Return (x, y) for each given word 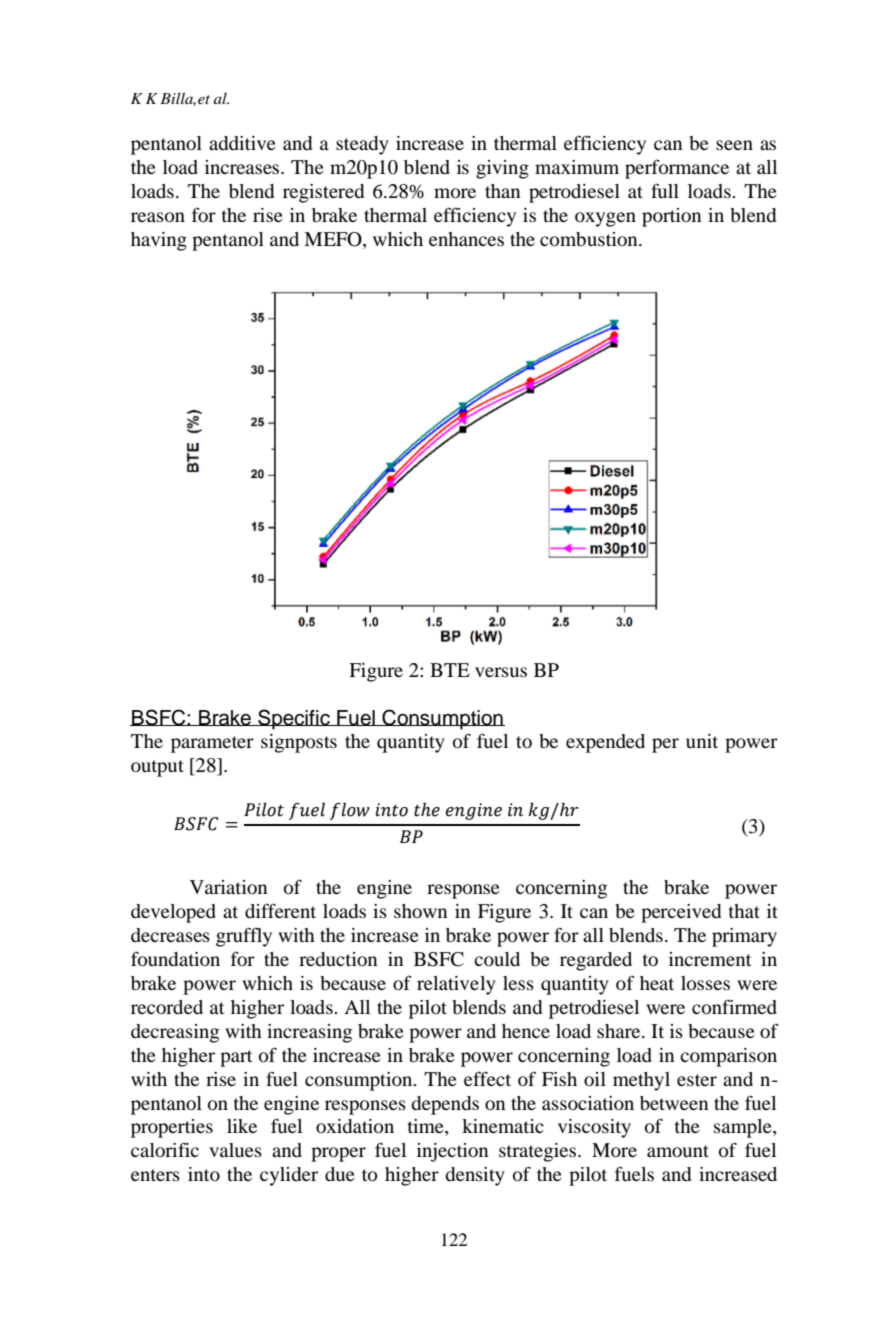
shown (420, 911)
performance (677, 169)
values (235, 1150)
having (159, 241)
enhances (466, 239)
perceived (681, 913)
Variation (228, 887)
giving (502, 169)
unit (702, 741)
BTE (450, 670)
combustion (590, 239)
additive (242, 143)
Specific (294, 719)
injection (452, 1152)
